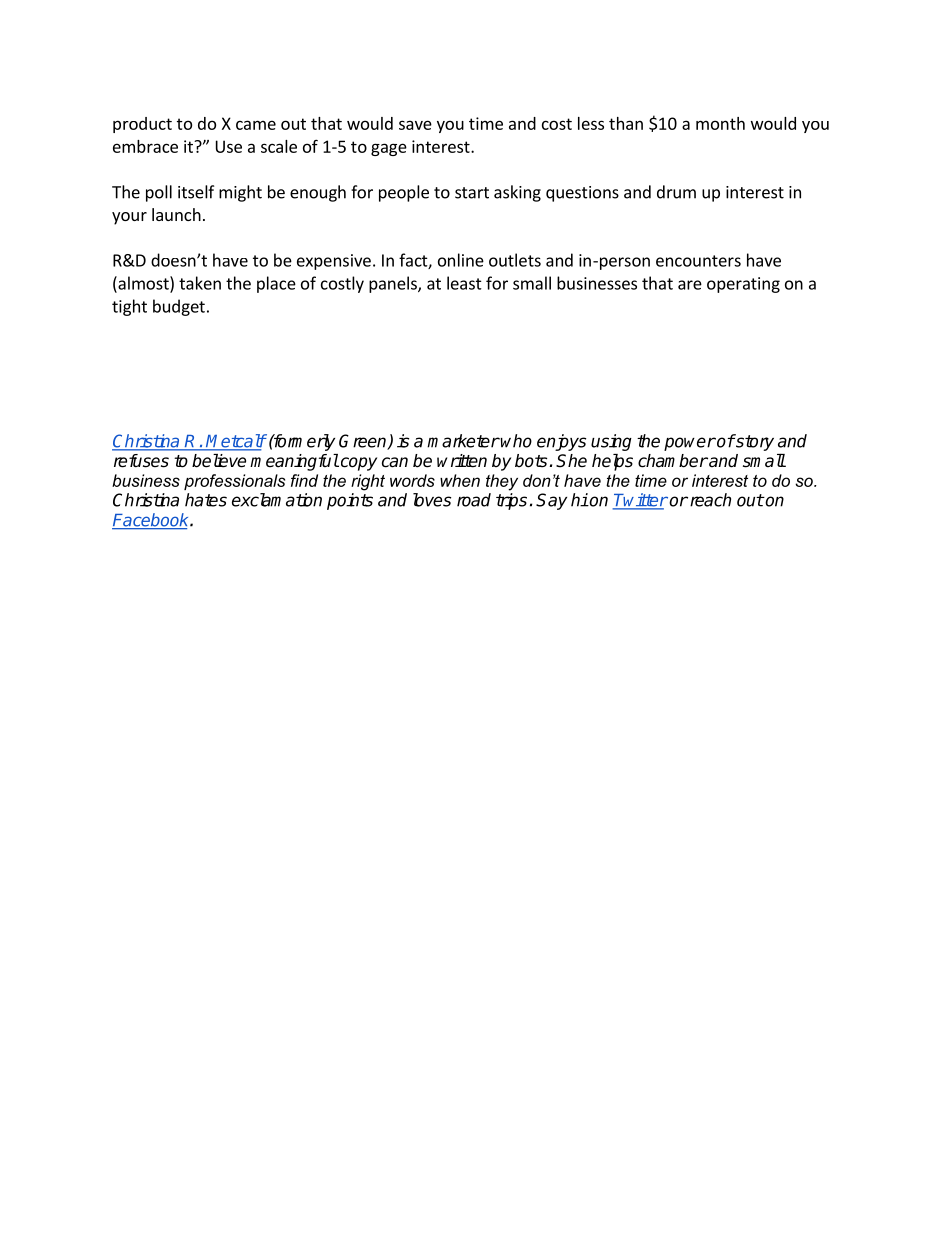 This screenshot has width=952, height=1233. I want to click on came, so click(256, 125).
